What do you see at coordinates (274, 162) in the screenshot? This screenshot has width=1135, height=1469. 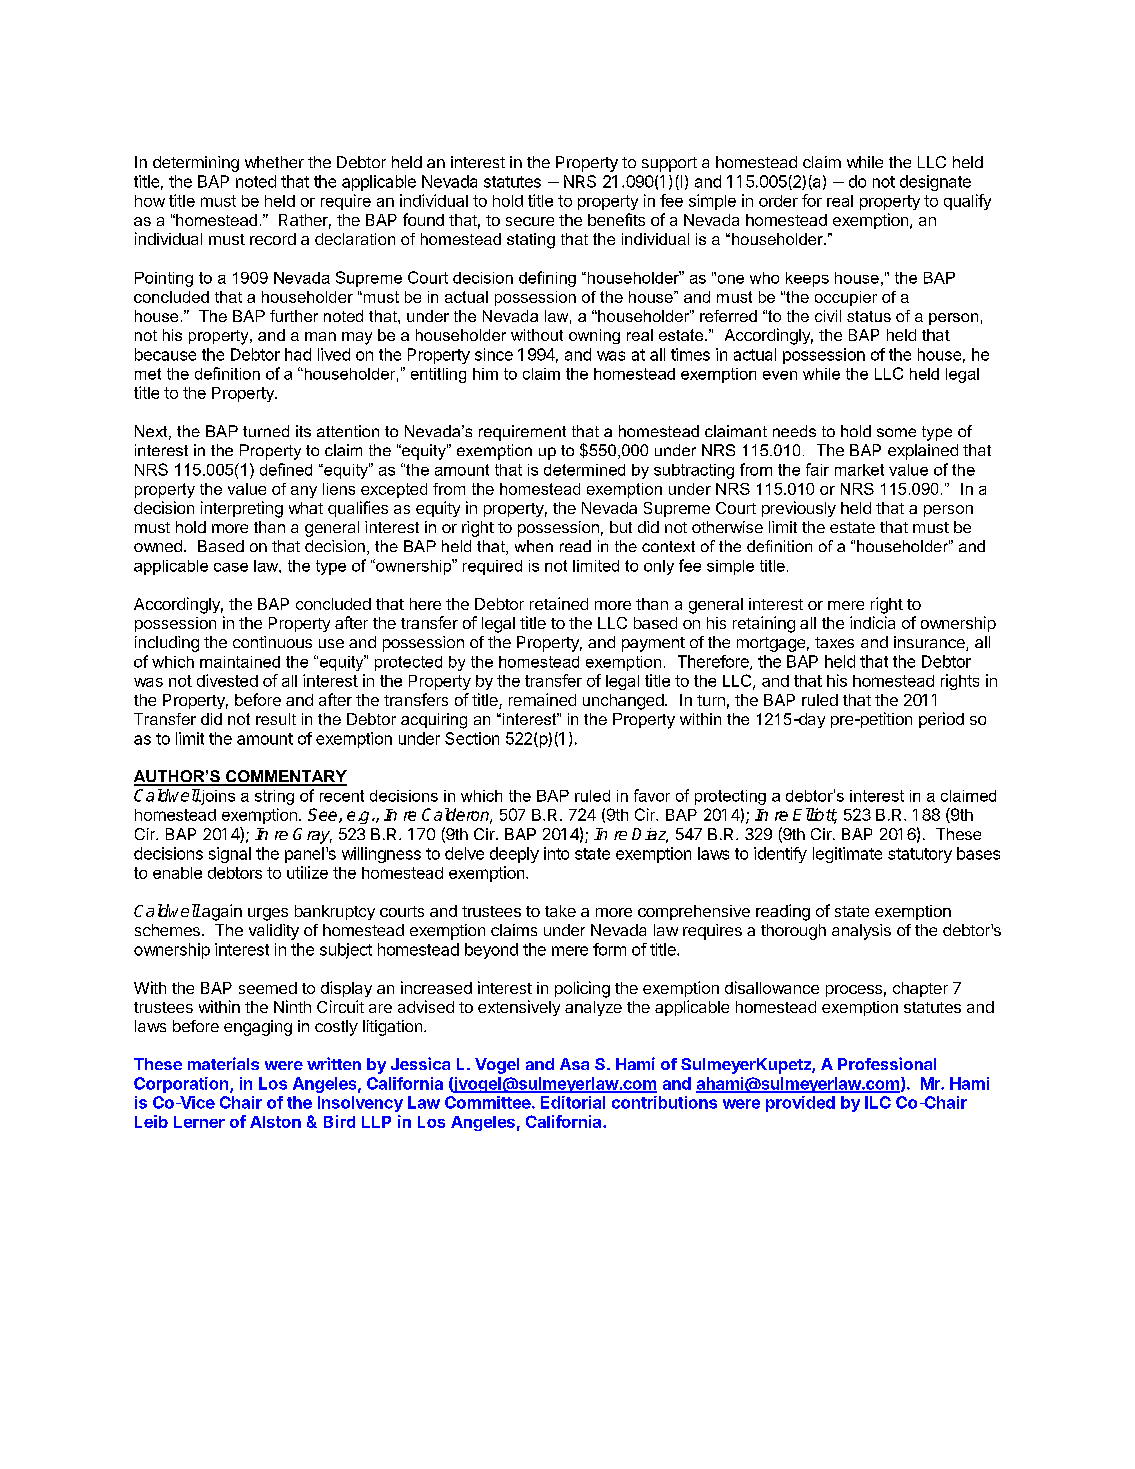 I see `whether` at bounding box center [274, 162].
